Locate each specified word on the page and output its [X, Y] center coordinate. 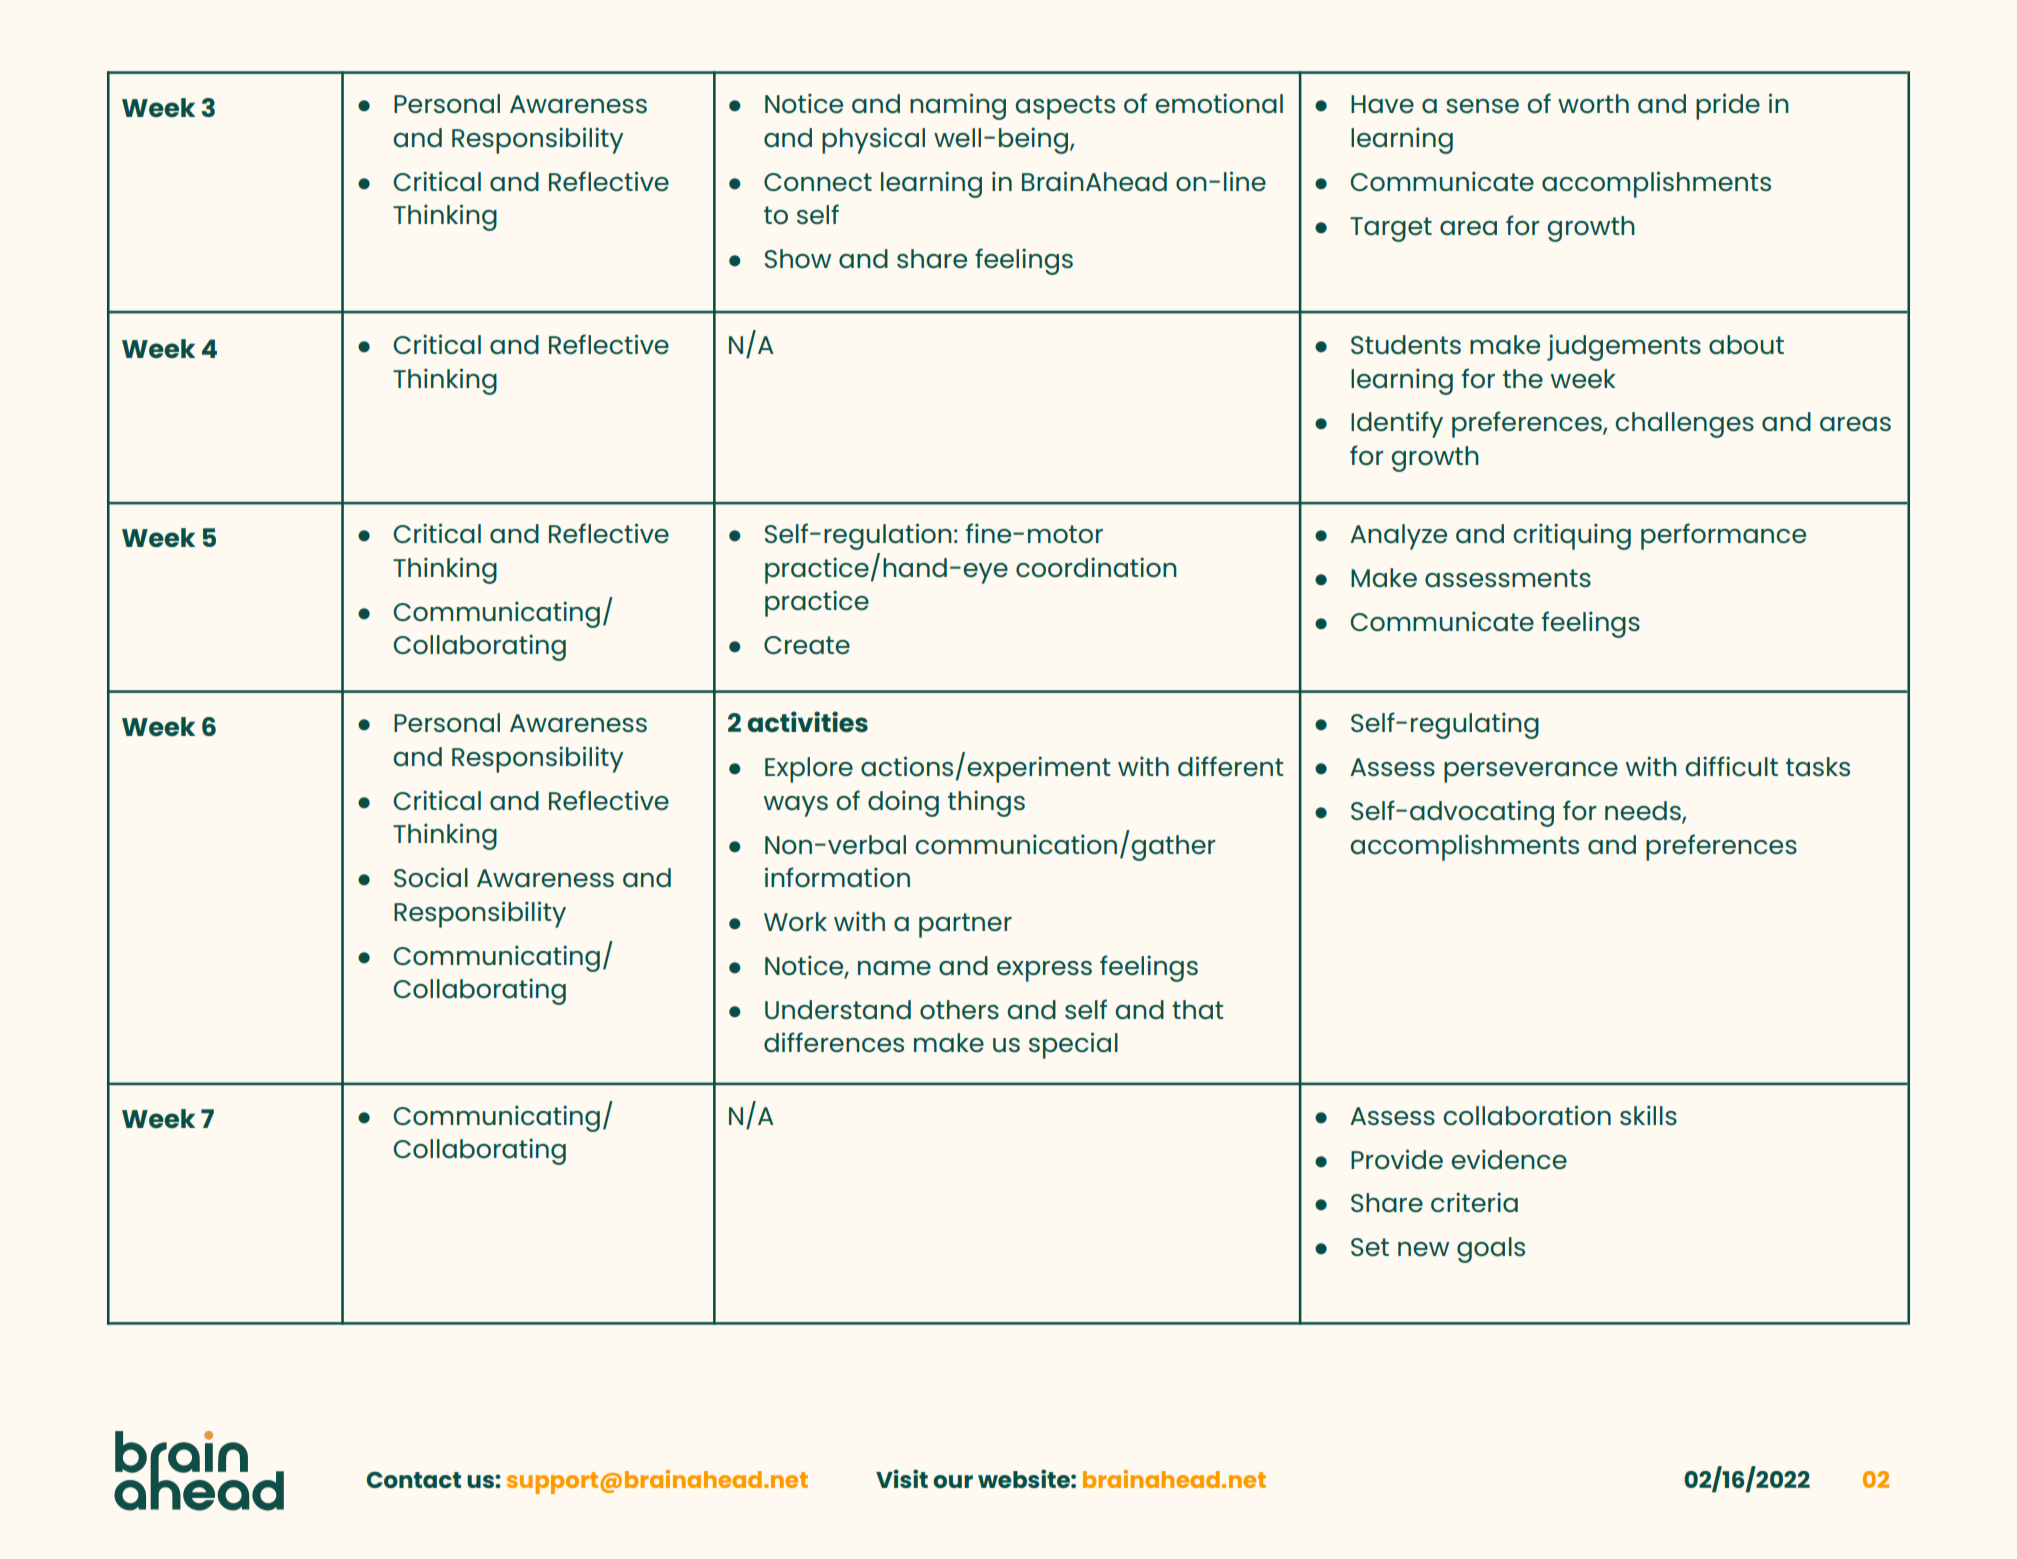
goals [1491, 1250]
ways [795, 806]
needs [1644, 812]
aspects [1065, 107]
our [953, 1481]
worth [1593, 103]
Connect [818, 182]
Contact [413, 1479]
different [1231, 766]
